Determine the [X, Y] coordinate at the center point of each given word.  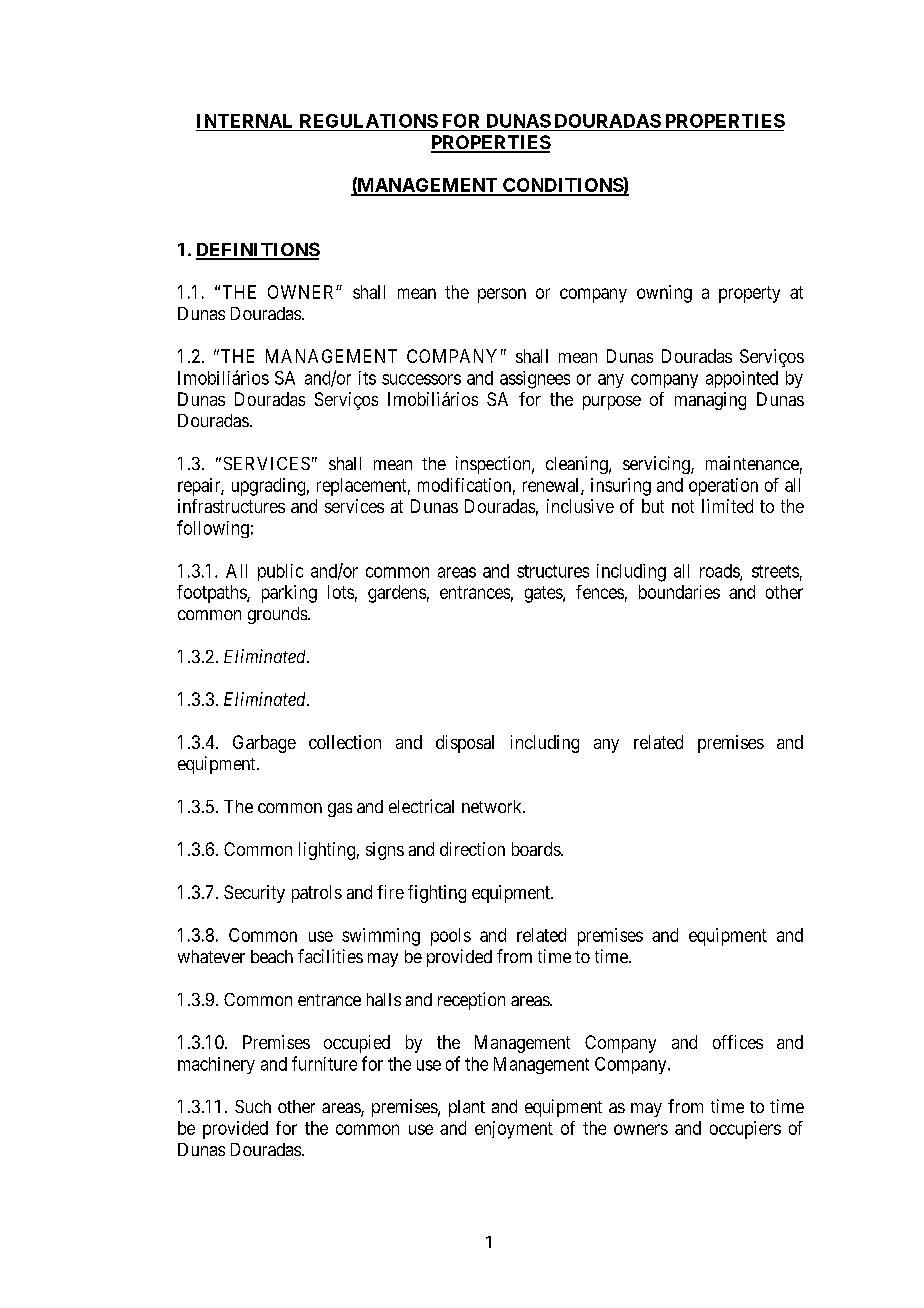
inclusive [580, 506]
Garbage [264, 744]
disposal [465, 744]
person [502, 295]
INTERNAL [244, 121]
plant [467, 1108]
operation [723, 487]
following [213, 529]
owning [664, 294]
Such [253, 1106]
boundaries [679, 592]
